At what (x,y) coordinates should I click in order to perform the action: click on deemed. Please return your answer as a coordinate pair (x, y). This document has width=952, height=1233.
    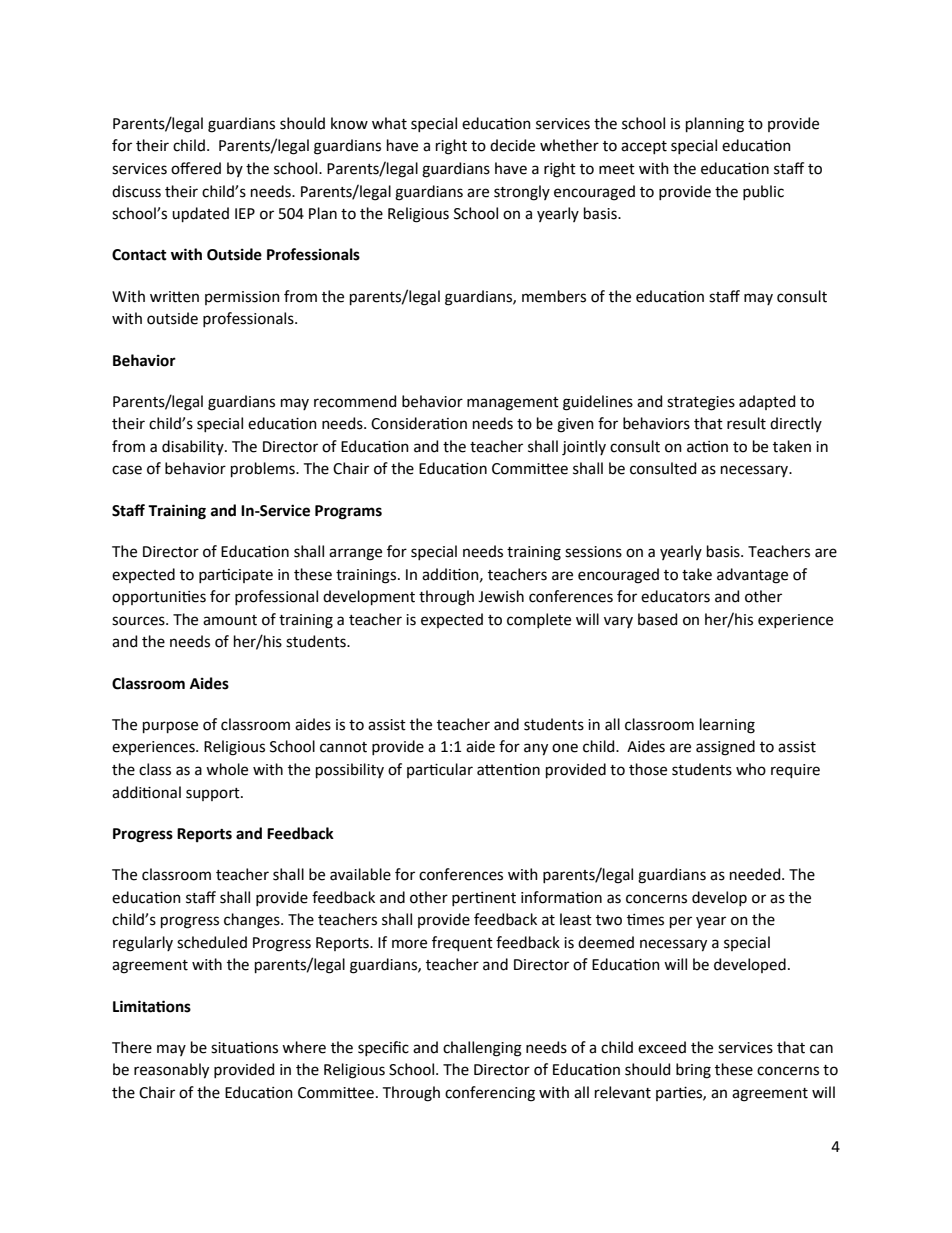
    Looking at the image, I should click on (606, 942).
